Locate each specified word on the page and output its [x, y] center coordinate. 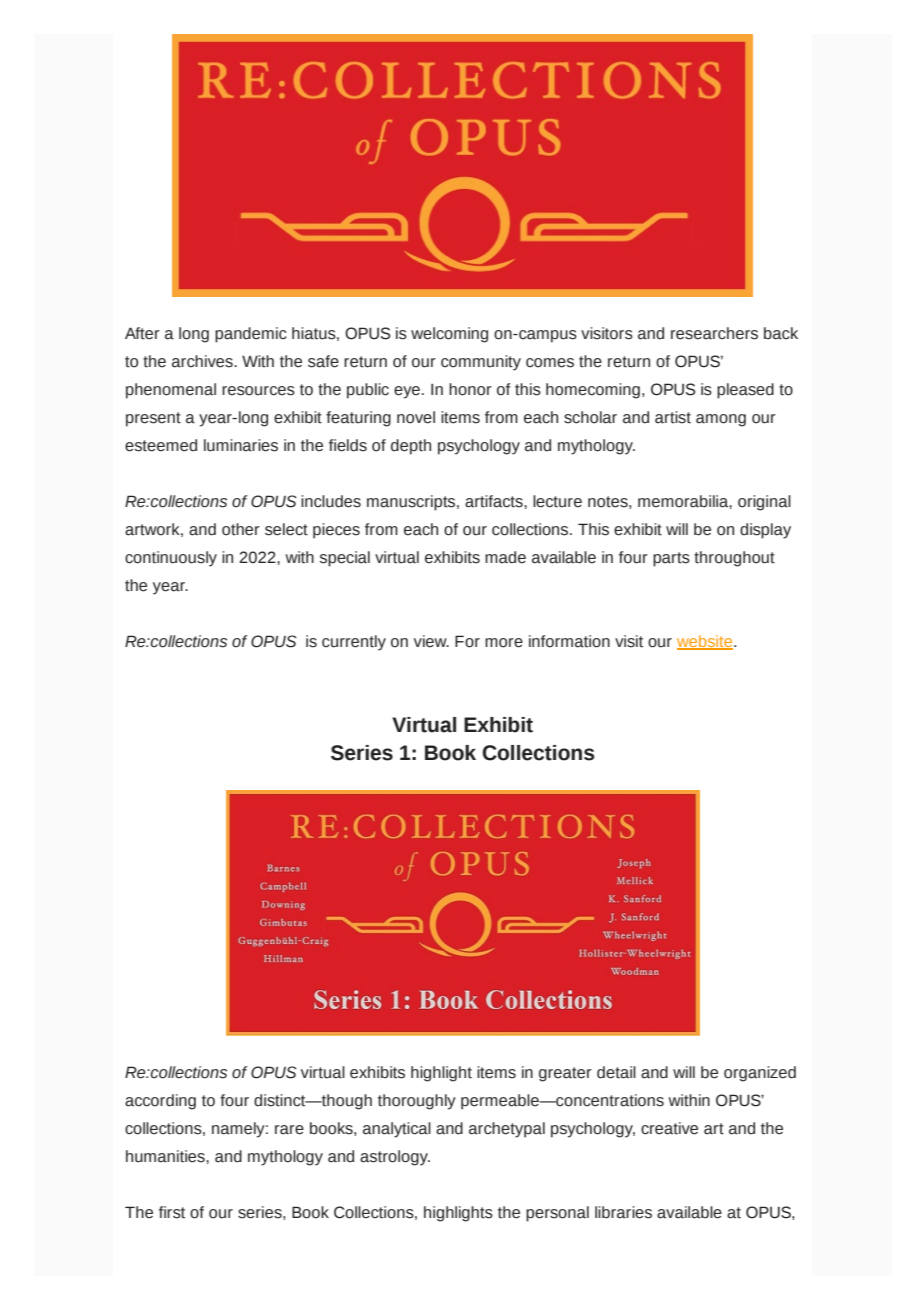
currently [354, 643]
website [706, 642]
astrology [395, 1158]
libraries [623, 1212]
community [481, 363]
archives [203, 361]
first [172, 1212]
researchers [714, 333]
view [431, 641]
